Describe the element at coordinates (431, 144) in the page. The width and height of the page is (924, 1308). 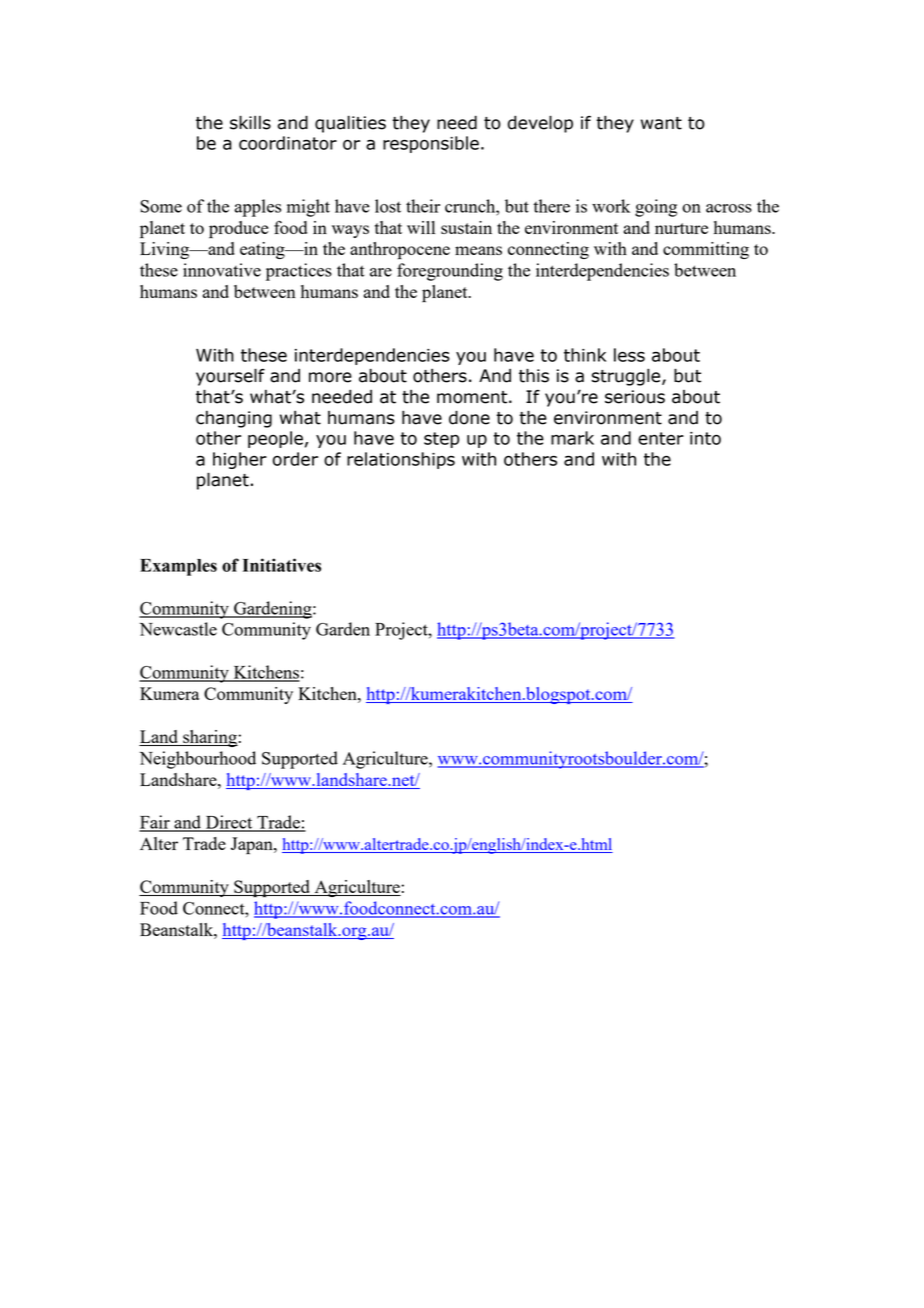
I see `responsible` at that location.
